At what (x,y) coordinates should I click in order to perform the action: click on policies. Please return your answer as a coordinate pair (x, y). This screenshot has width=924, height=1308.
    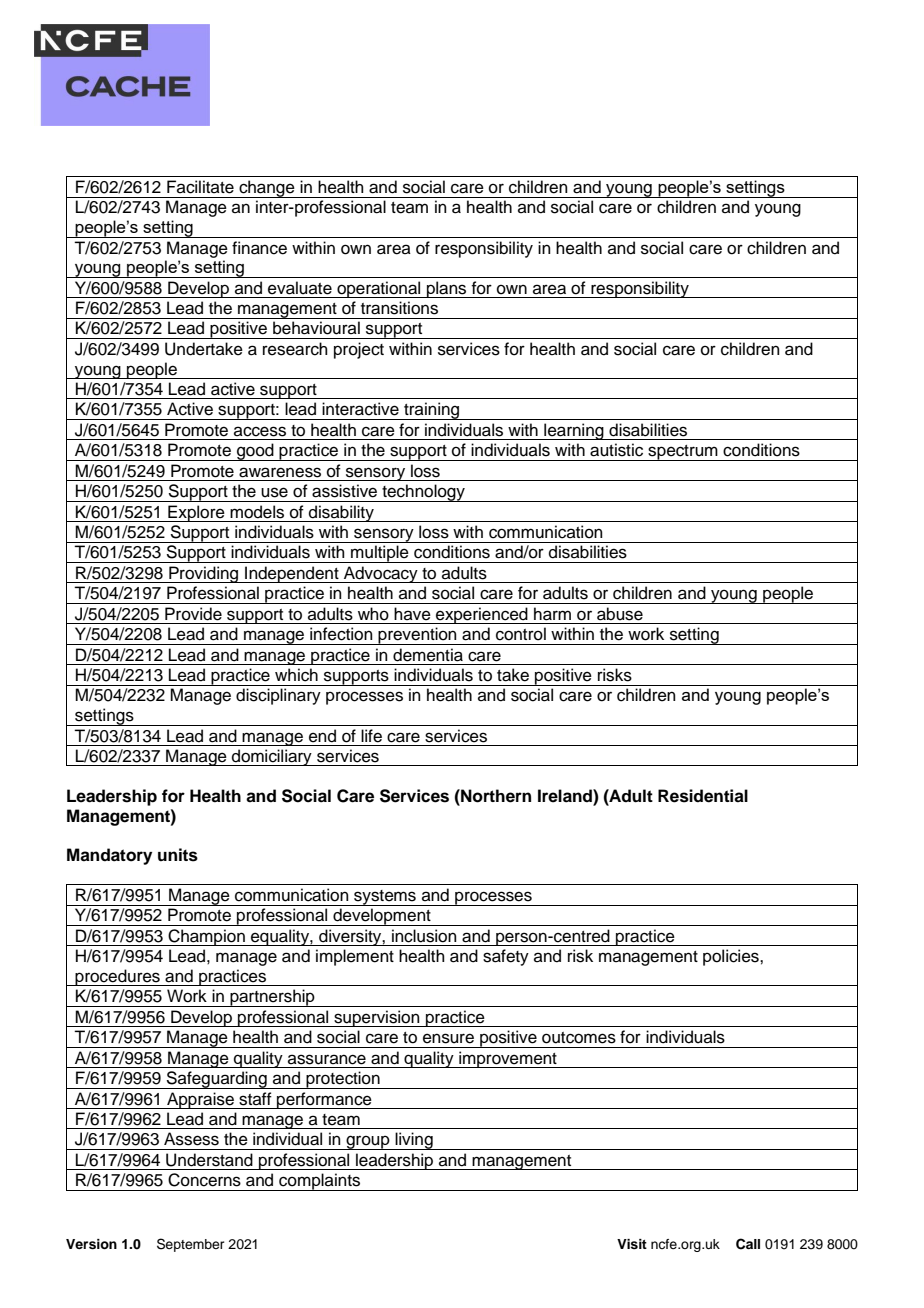
    Looking at the image, I should click on (732, 957).
